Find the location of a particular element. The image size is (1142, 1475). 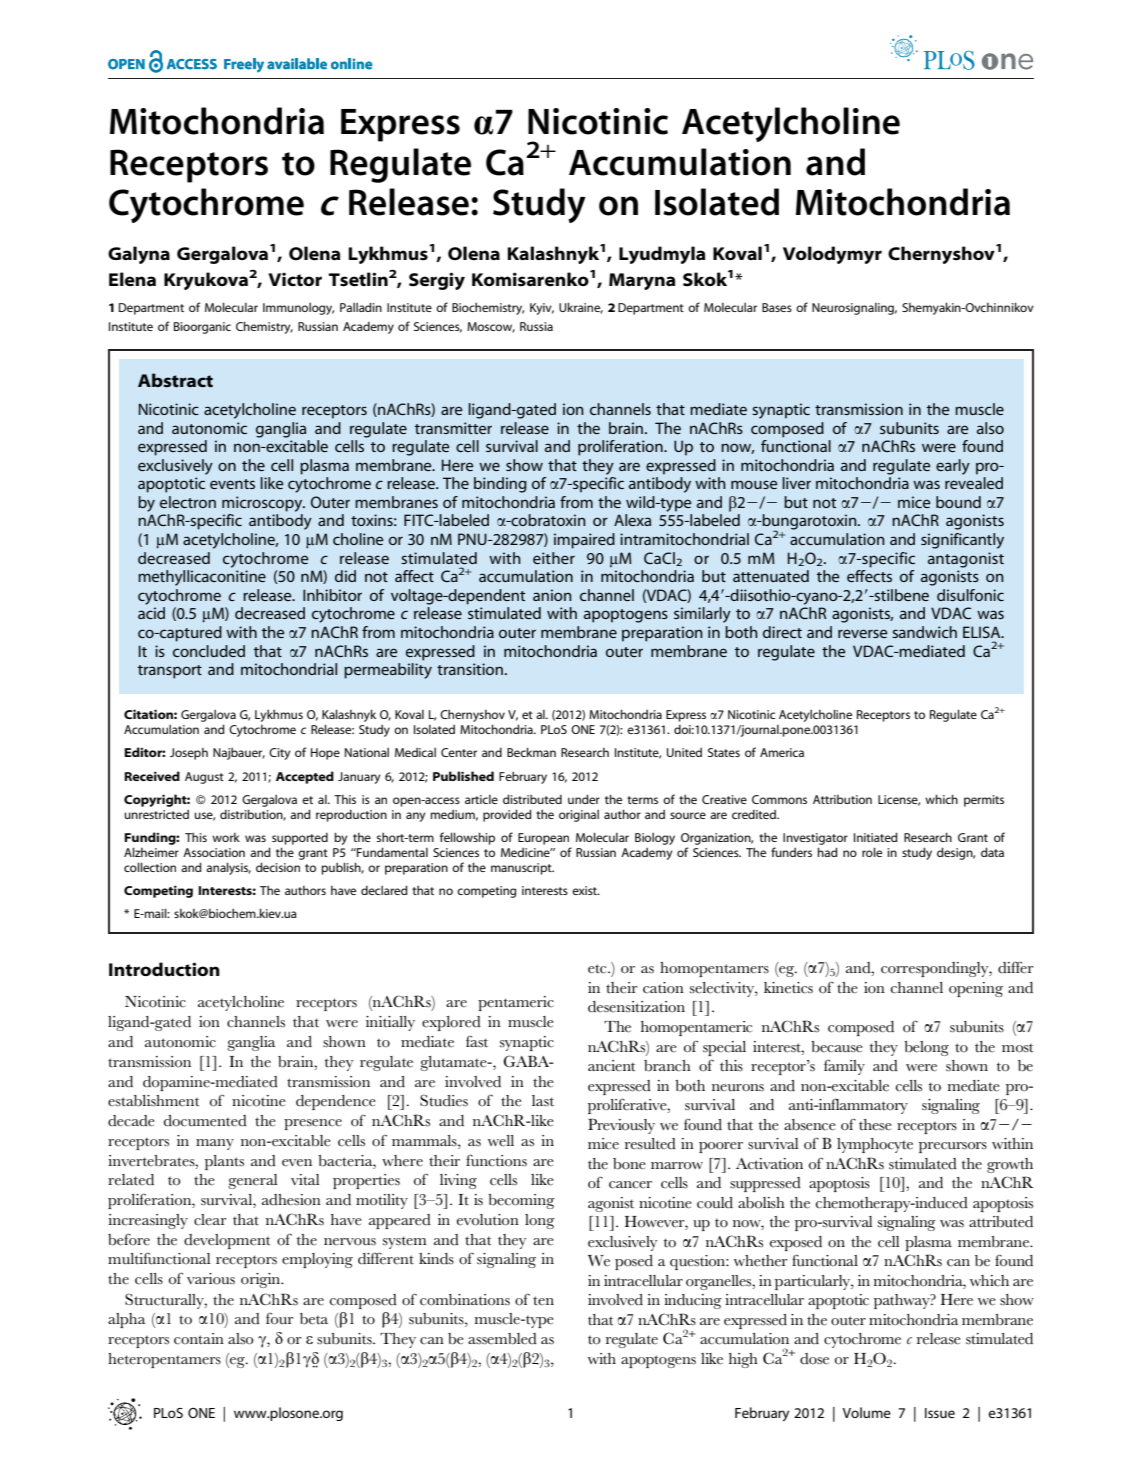

Initiated is located at coordinates (876, 837).
